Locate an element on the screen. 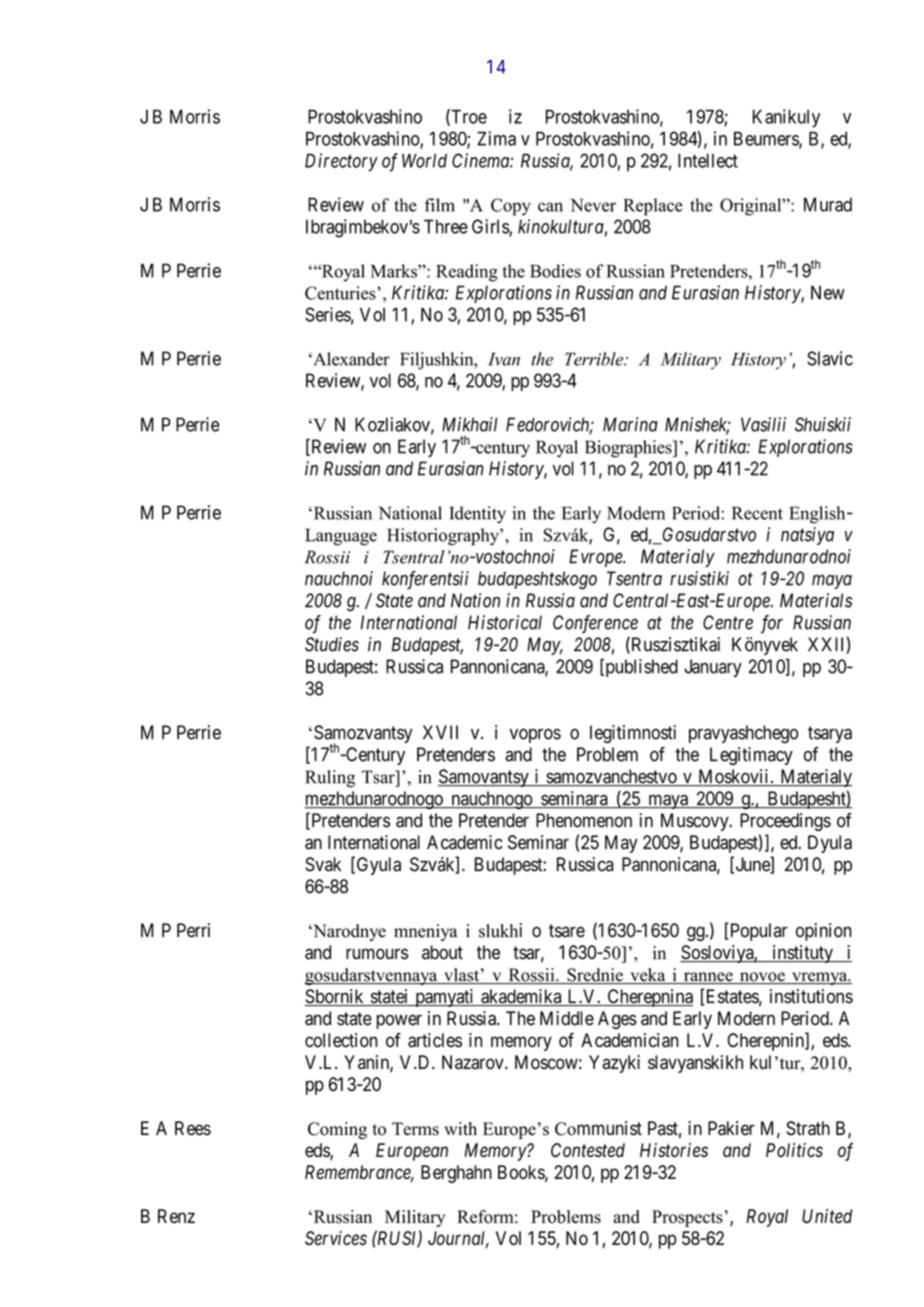  Alexander is located at coordinates (350, 359).
